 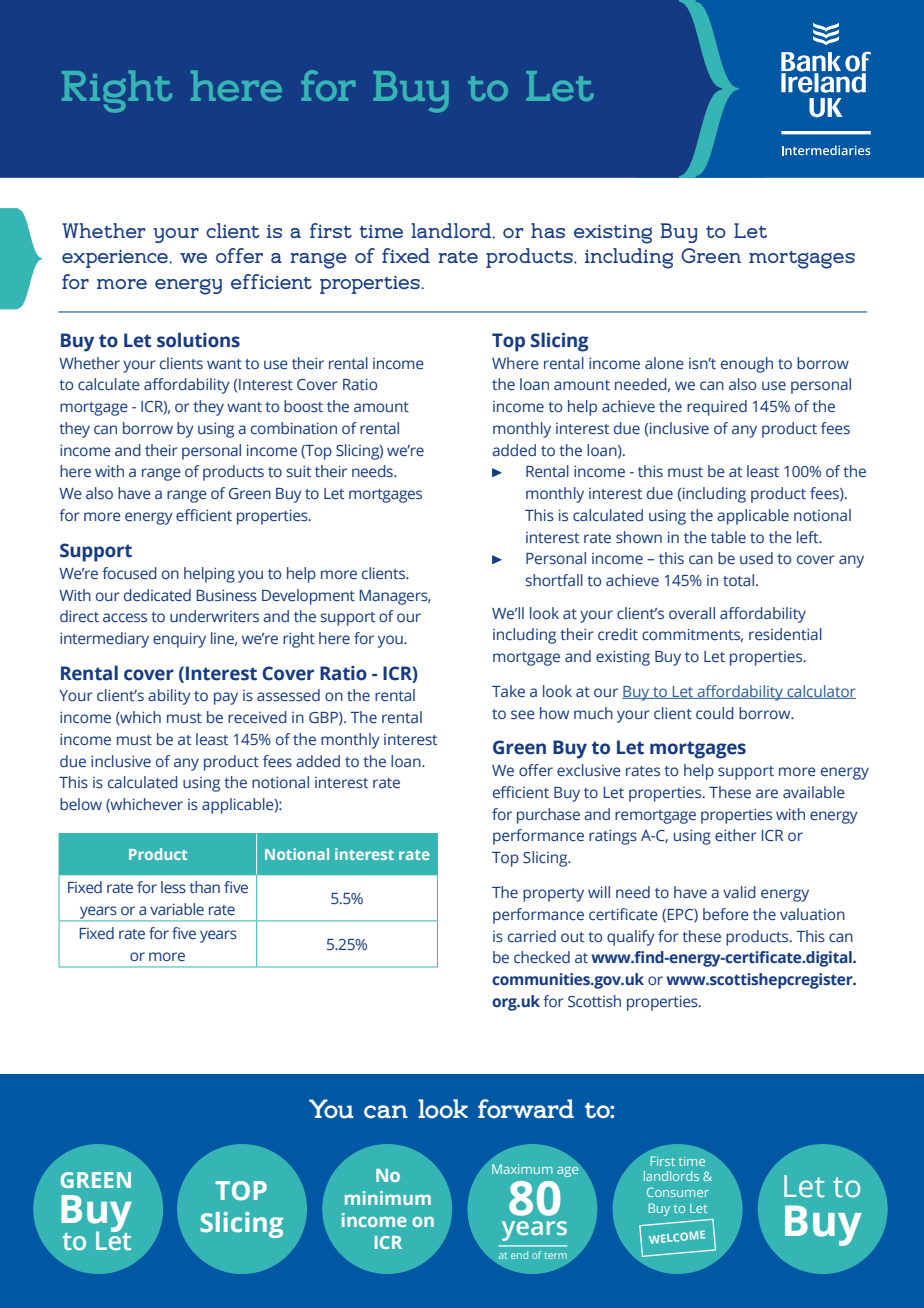 I want to click on pay, so click(x=226, y=698).
